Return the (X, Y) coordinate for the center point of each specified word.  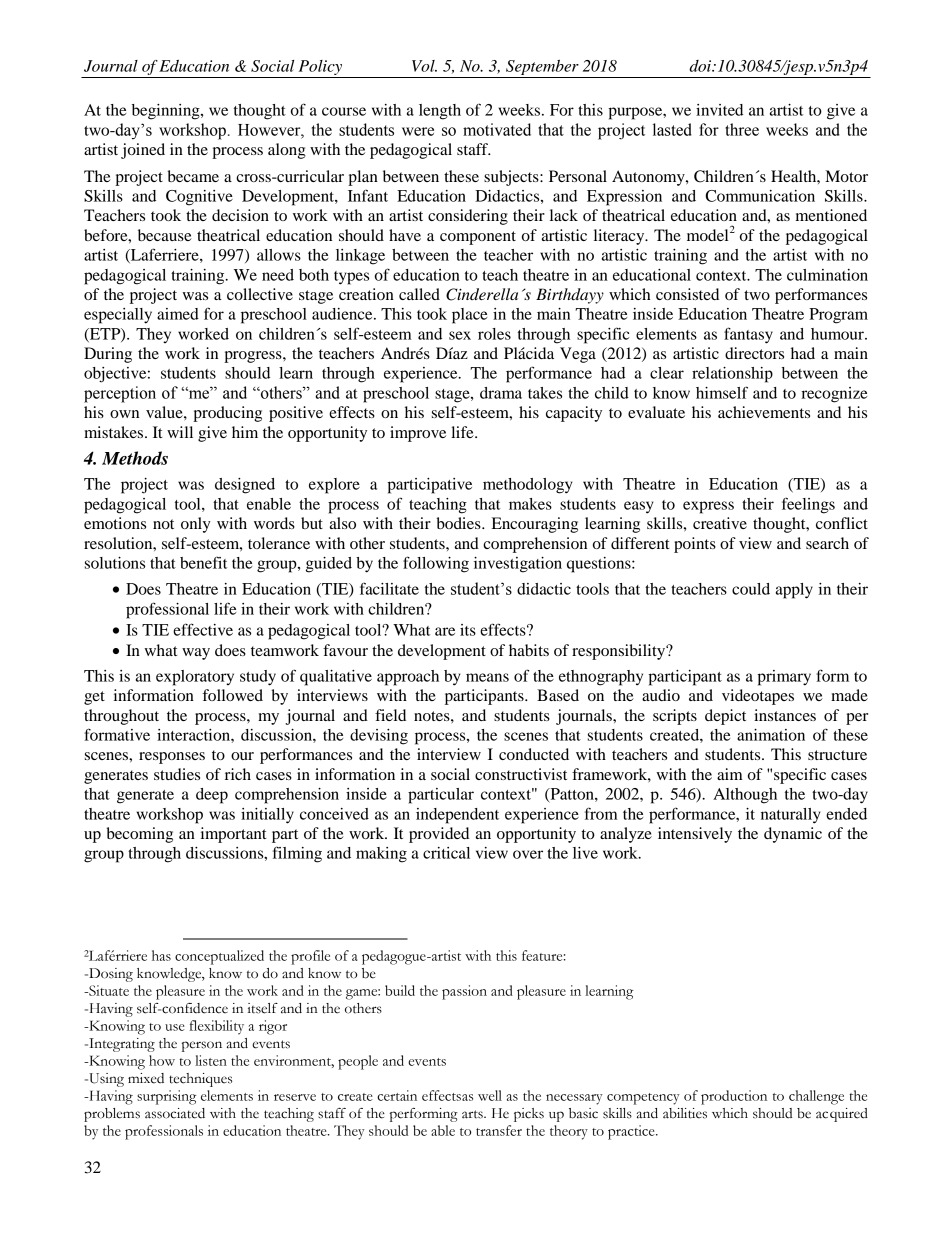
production (734, 1097)
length (440, 112)
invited (719, 110)
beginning (167, 112)
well (490, 1095)
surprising (167, 1097)
